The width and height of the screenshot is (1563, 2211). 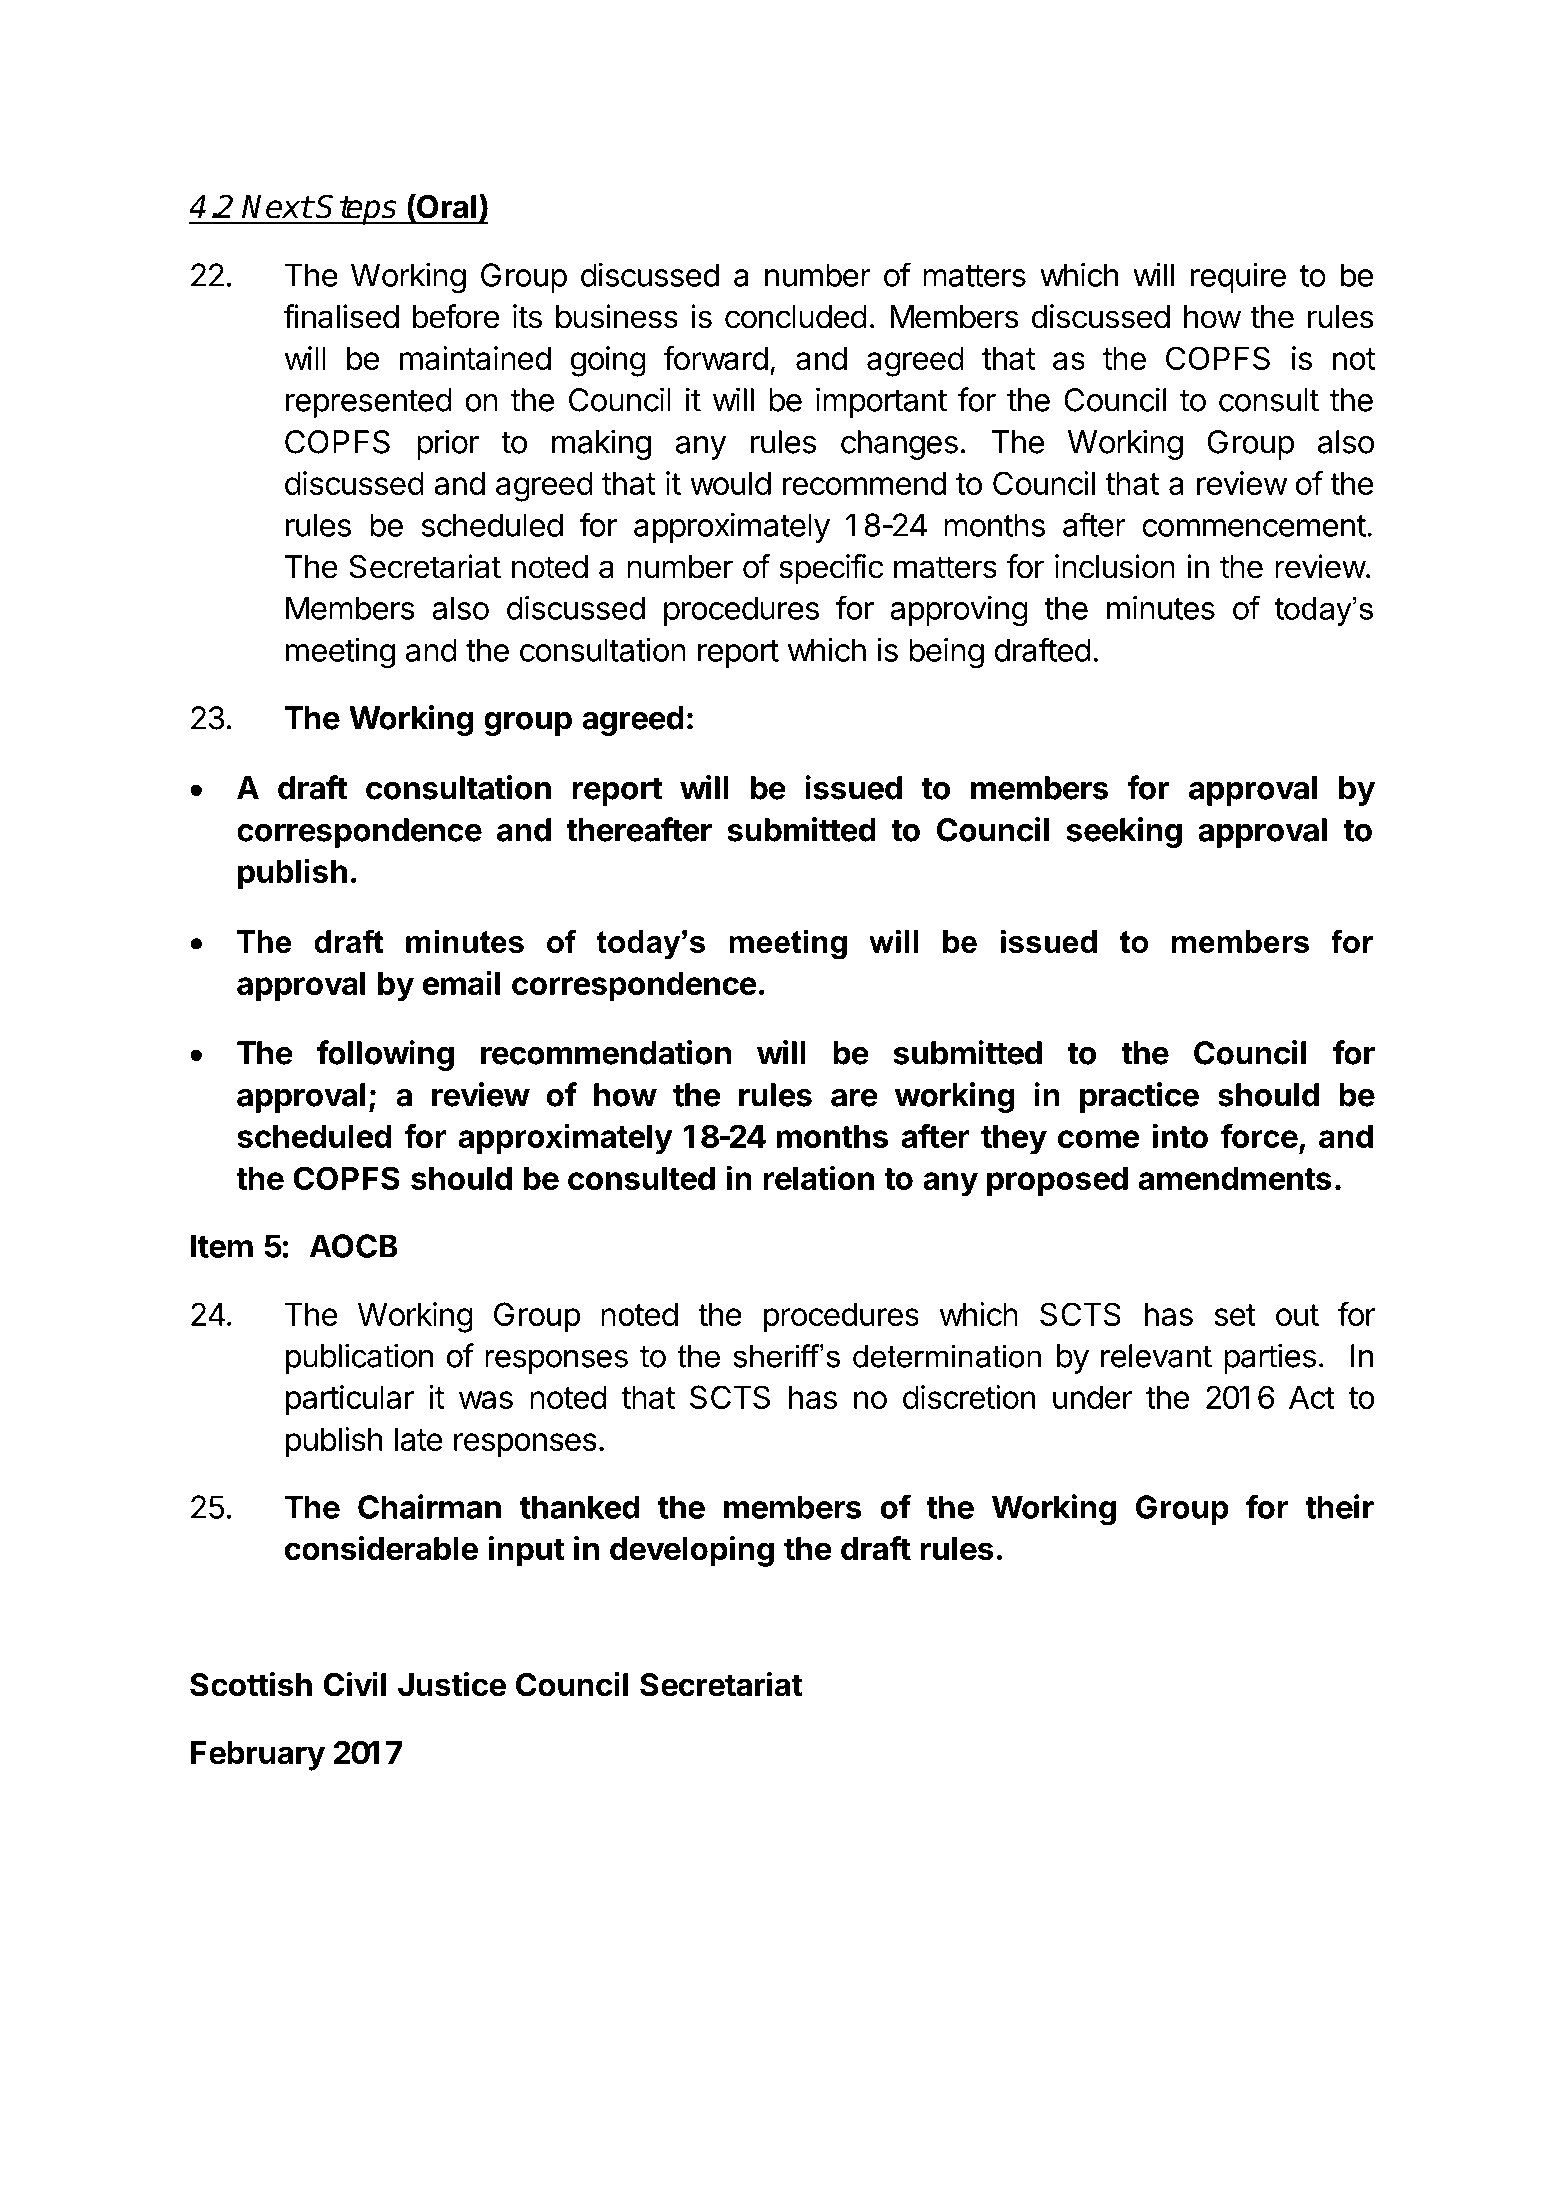 I want to click on set, so click(x=1235, y=1315).
